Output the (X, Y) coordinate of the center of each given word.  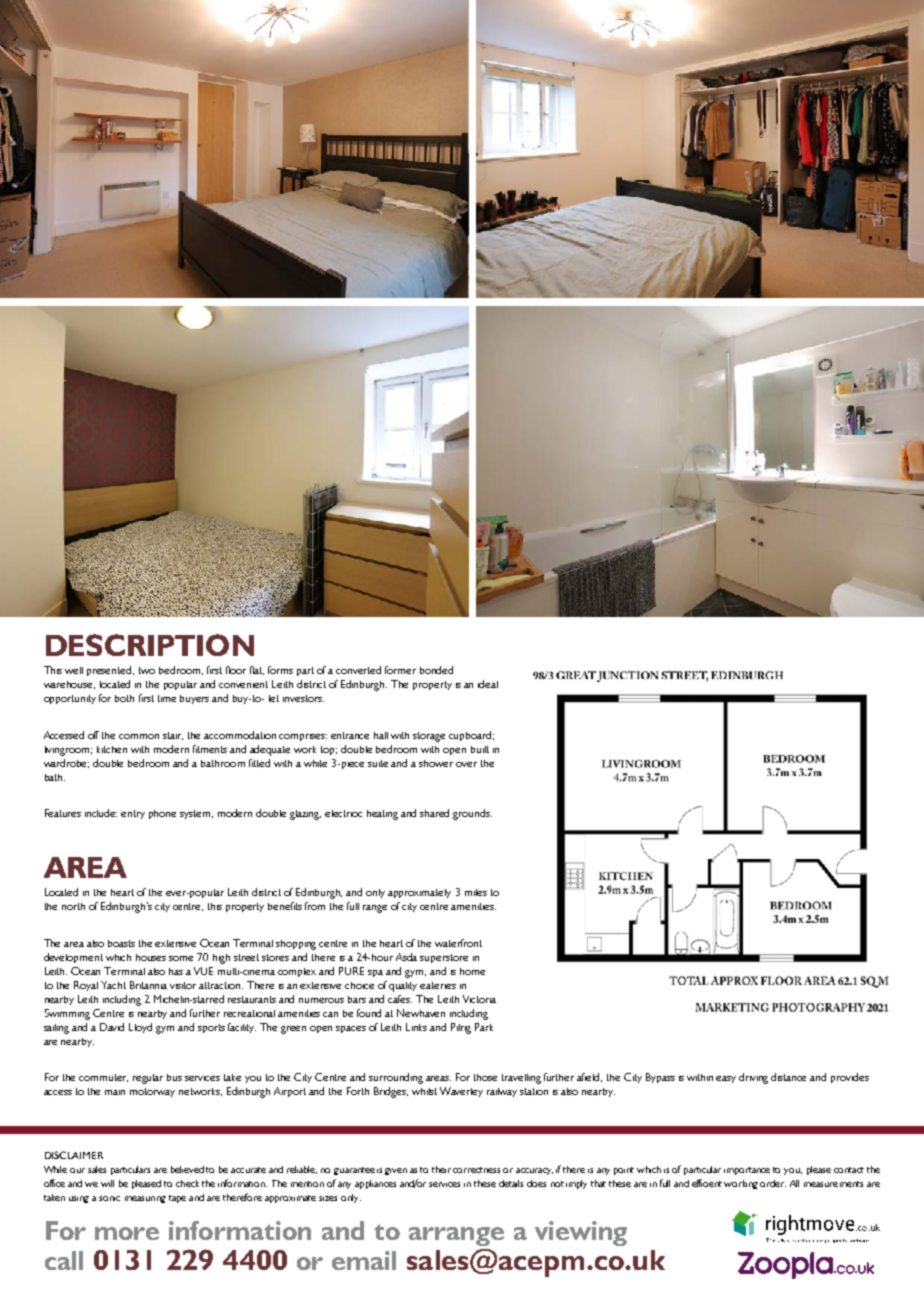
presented (109, 671)
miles (476, 892)
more (127, 1233)
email (364, 1260)
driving (753, 1078)
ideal (488, 684)
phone (162, 814)
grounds (472, 814)
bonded (436, 670)
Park (484, 1027)
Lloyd (140, 1028)
